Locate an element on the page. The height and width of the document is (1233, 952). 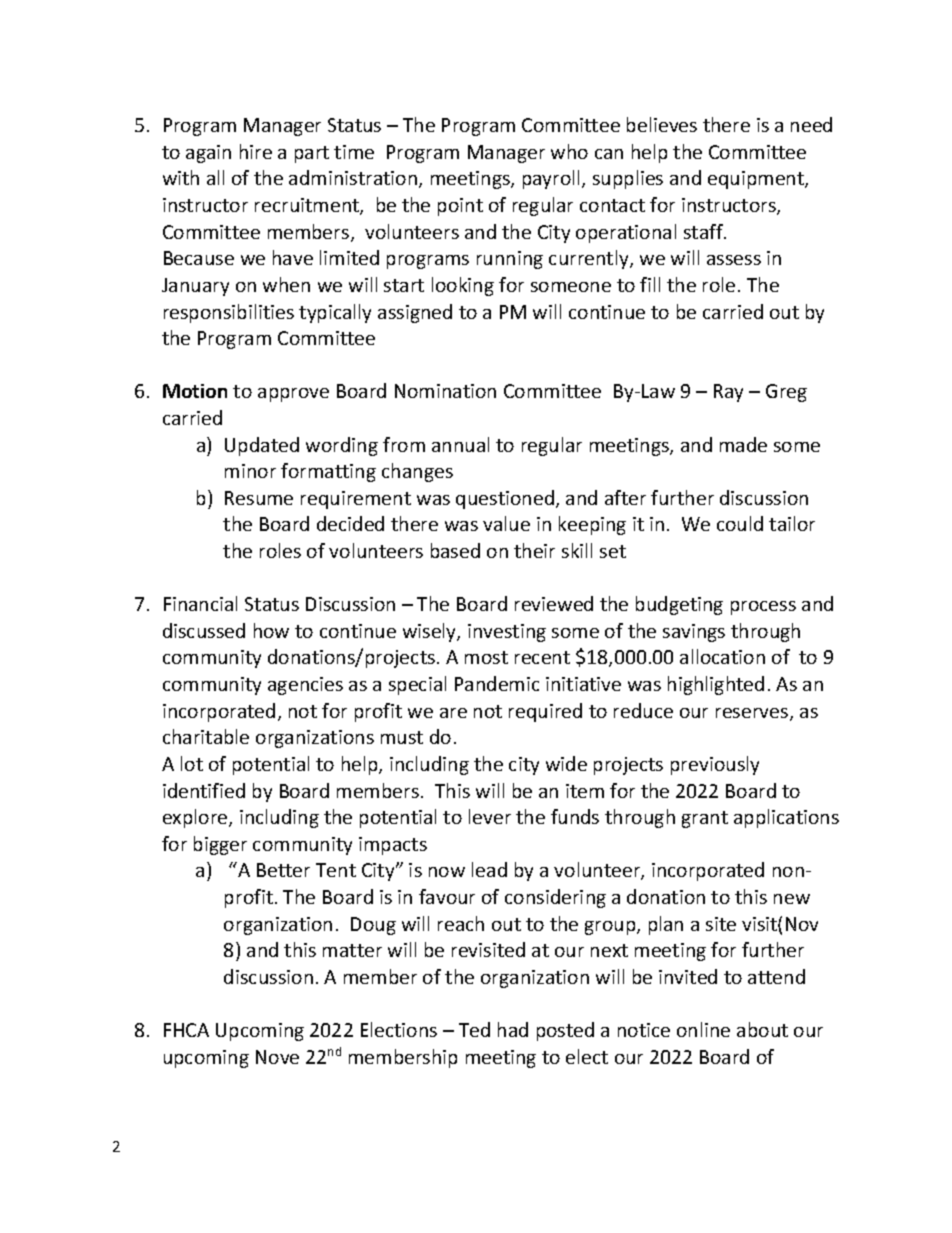
Nomination is located at coordinates (445, 391).
